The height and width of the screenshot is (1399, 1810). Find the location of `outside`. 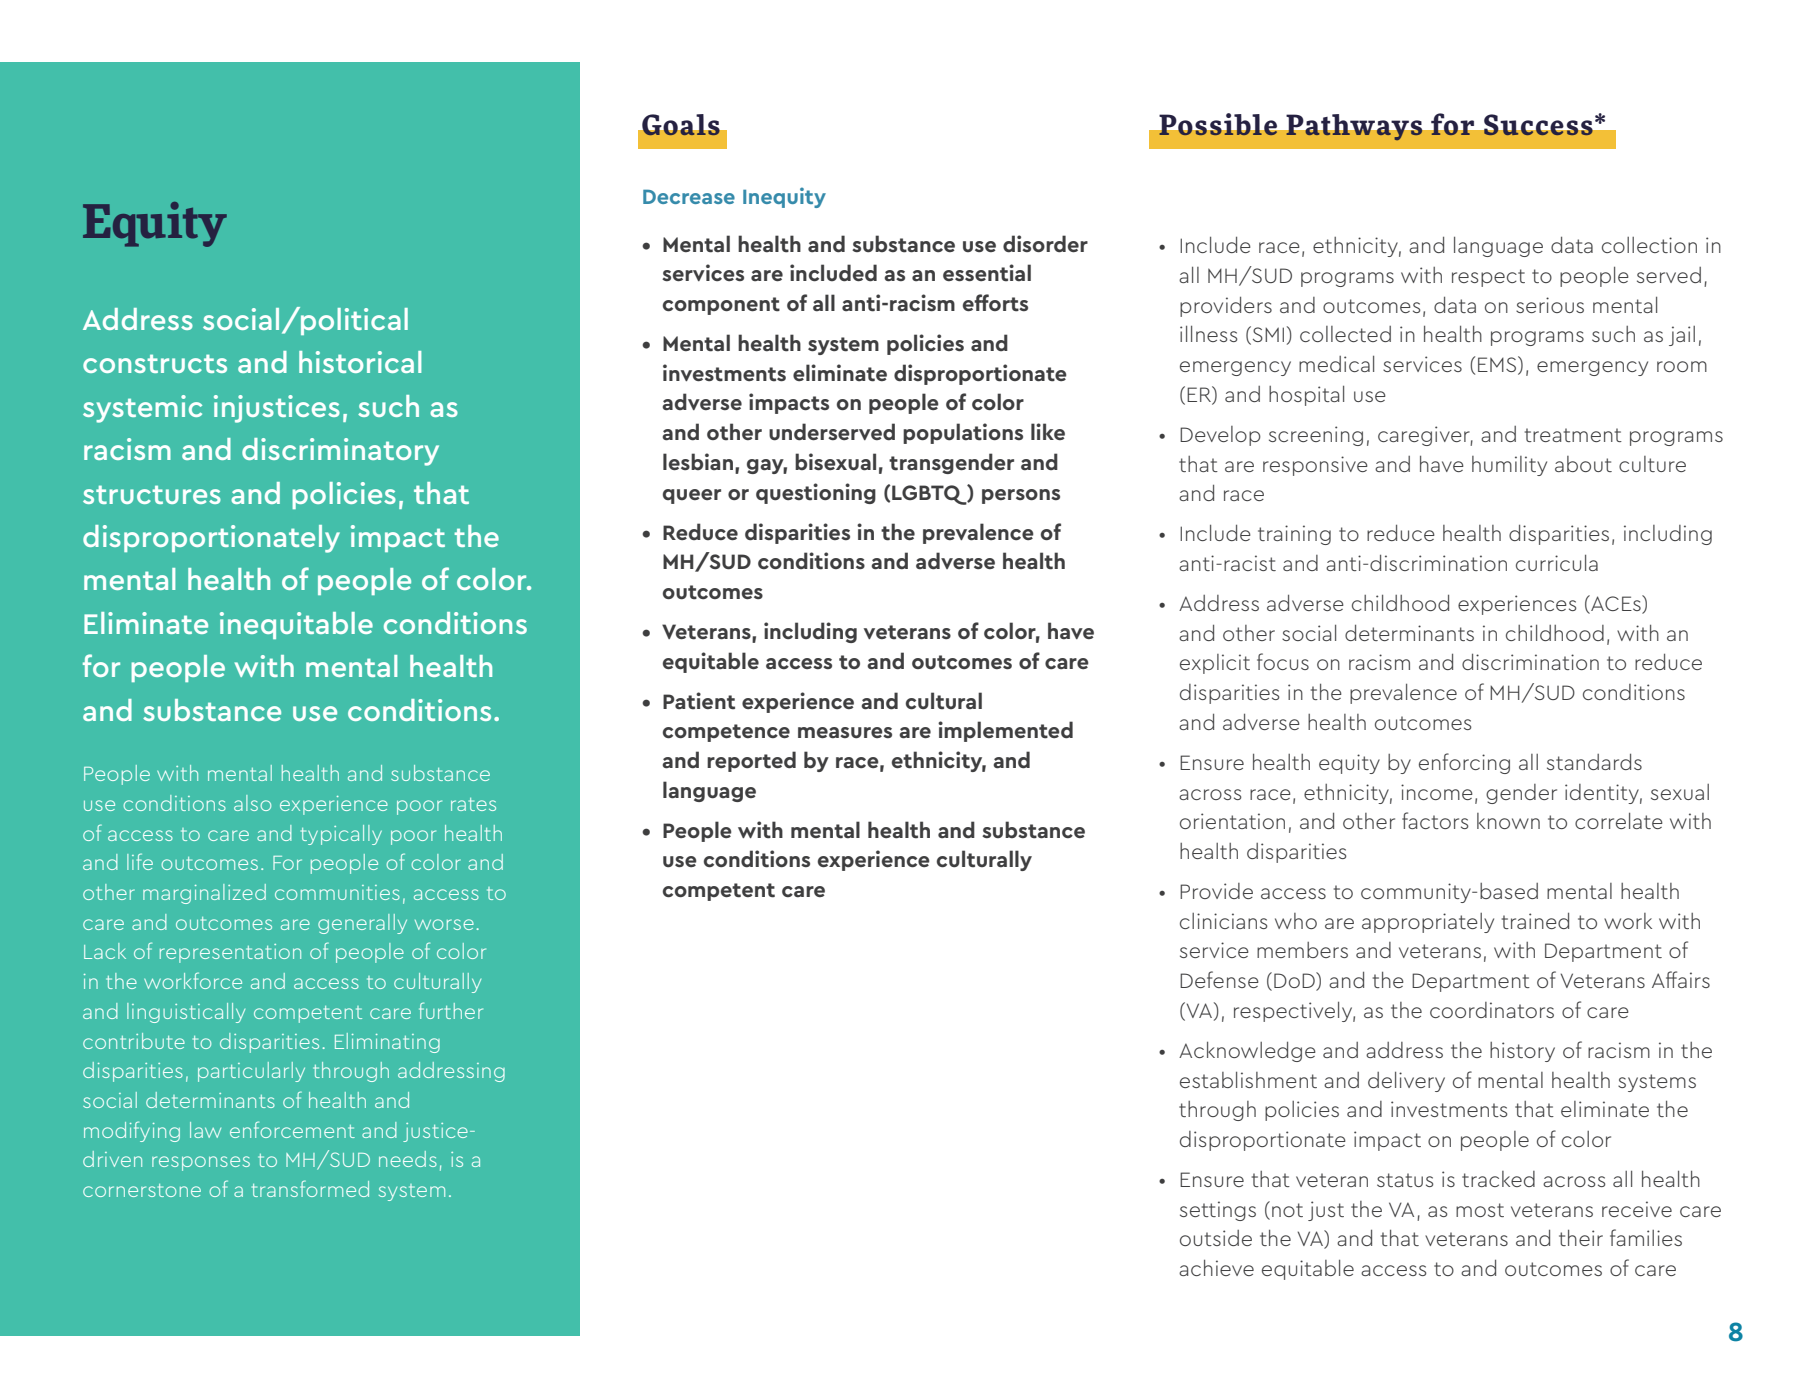

outside is located at coordinates (1216, 1238).
